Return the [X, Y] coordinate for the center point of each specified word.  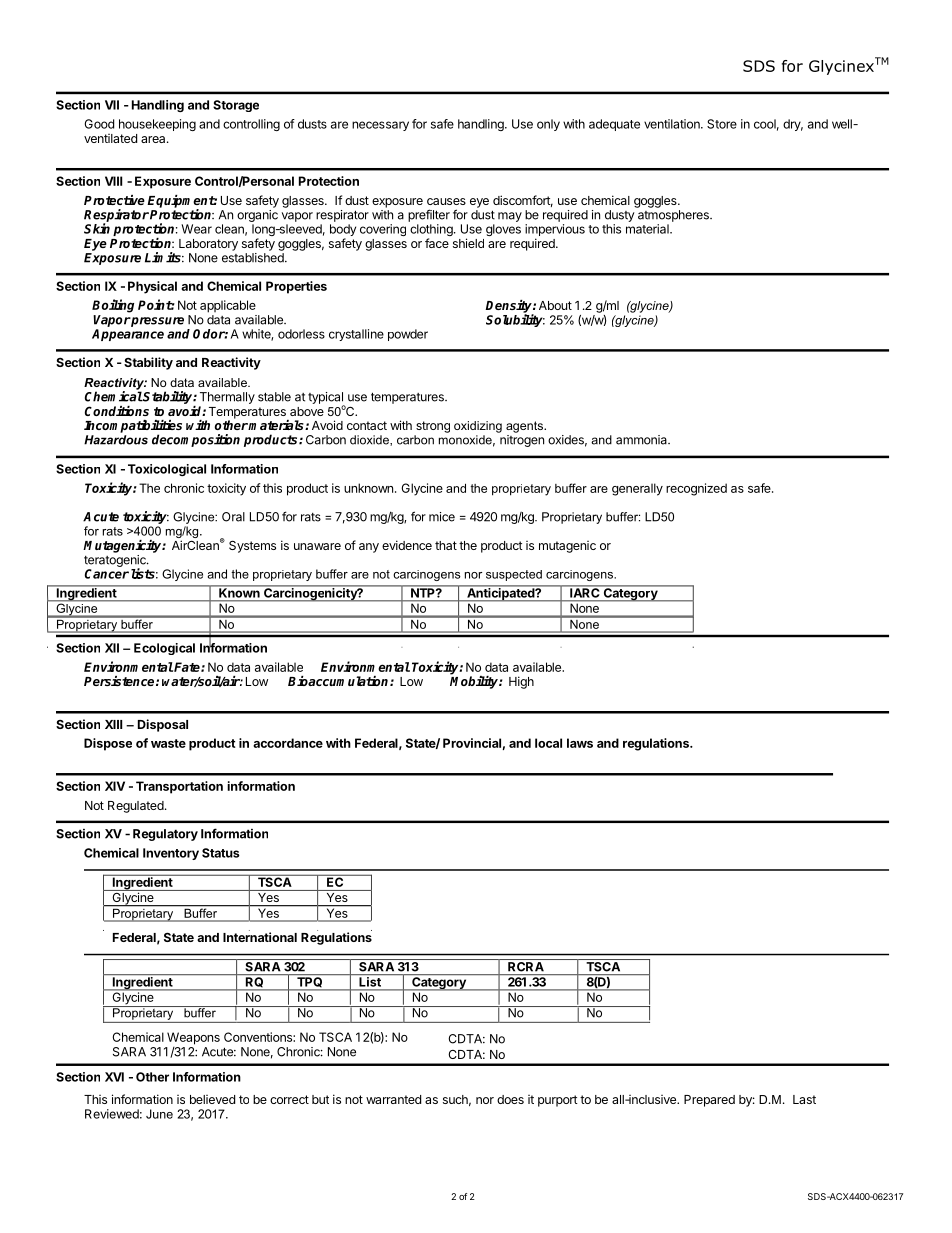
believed [212, 1099]
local [548, 743]
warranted [393, 1099]
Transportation [179, 787]
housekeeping [157, 125]
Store [722, 124]
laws [580, 743]
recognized [696, 489]
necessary [380, 126]
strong [433, 427]
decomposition [196, 440]
